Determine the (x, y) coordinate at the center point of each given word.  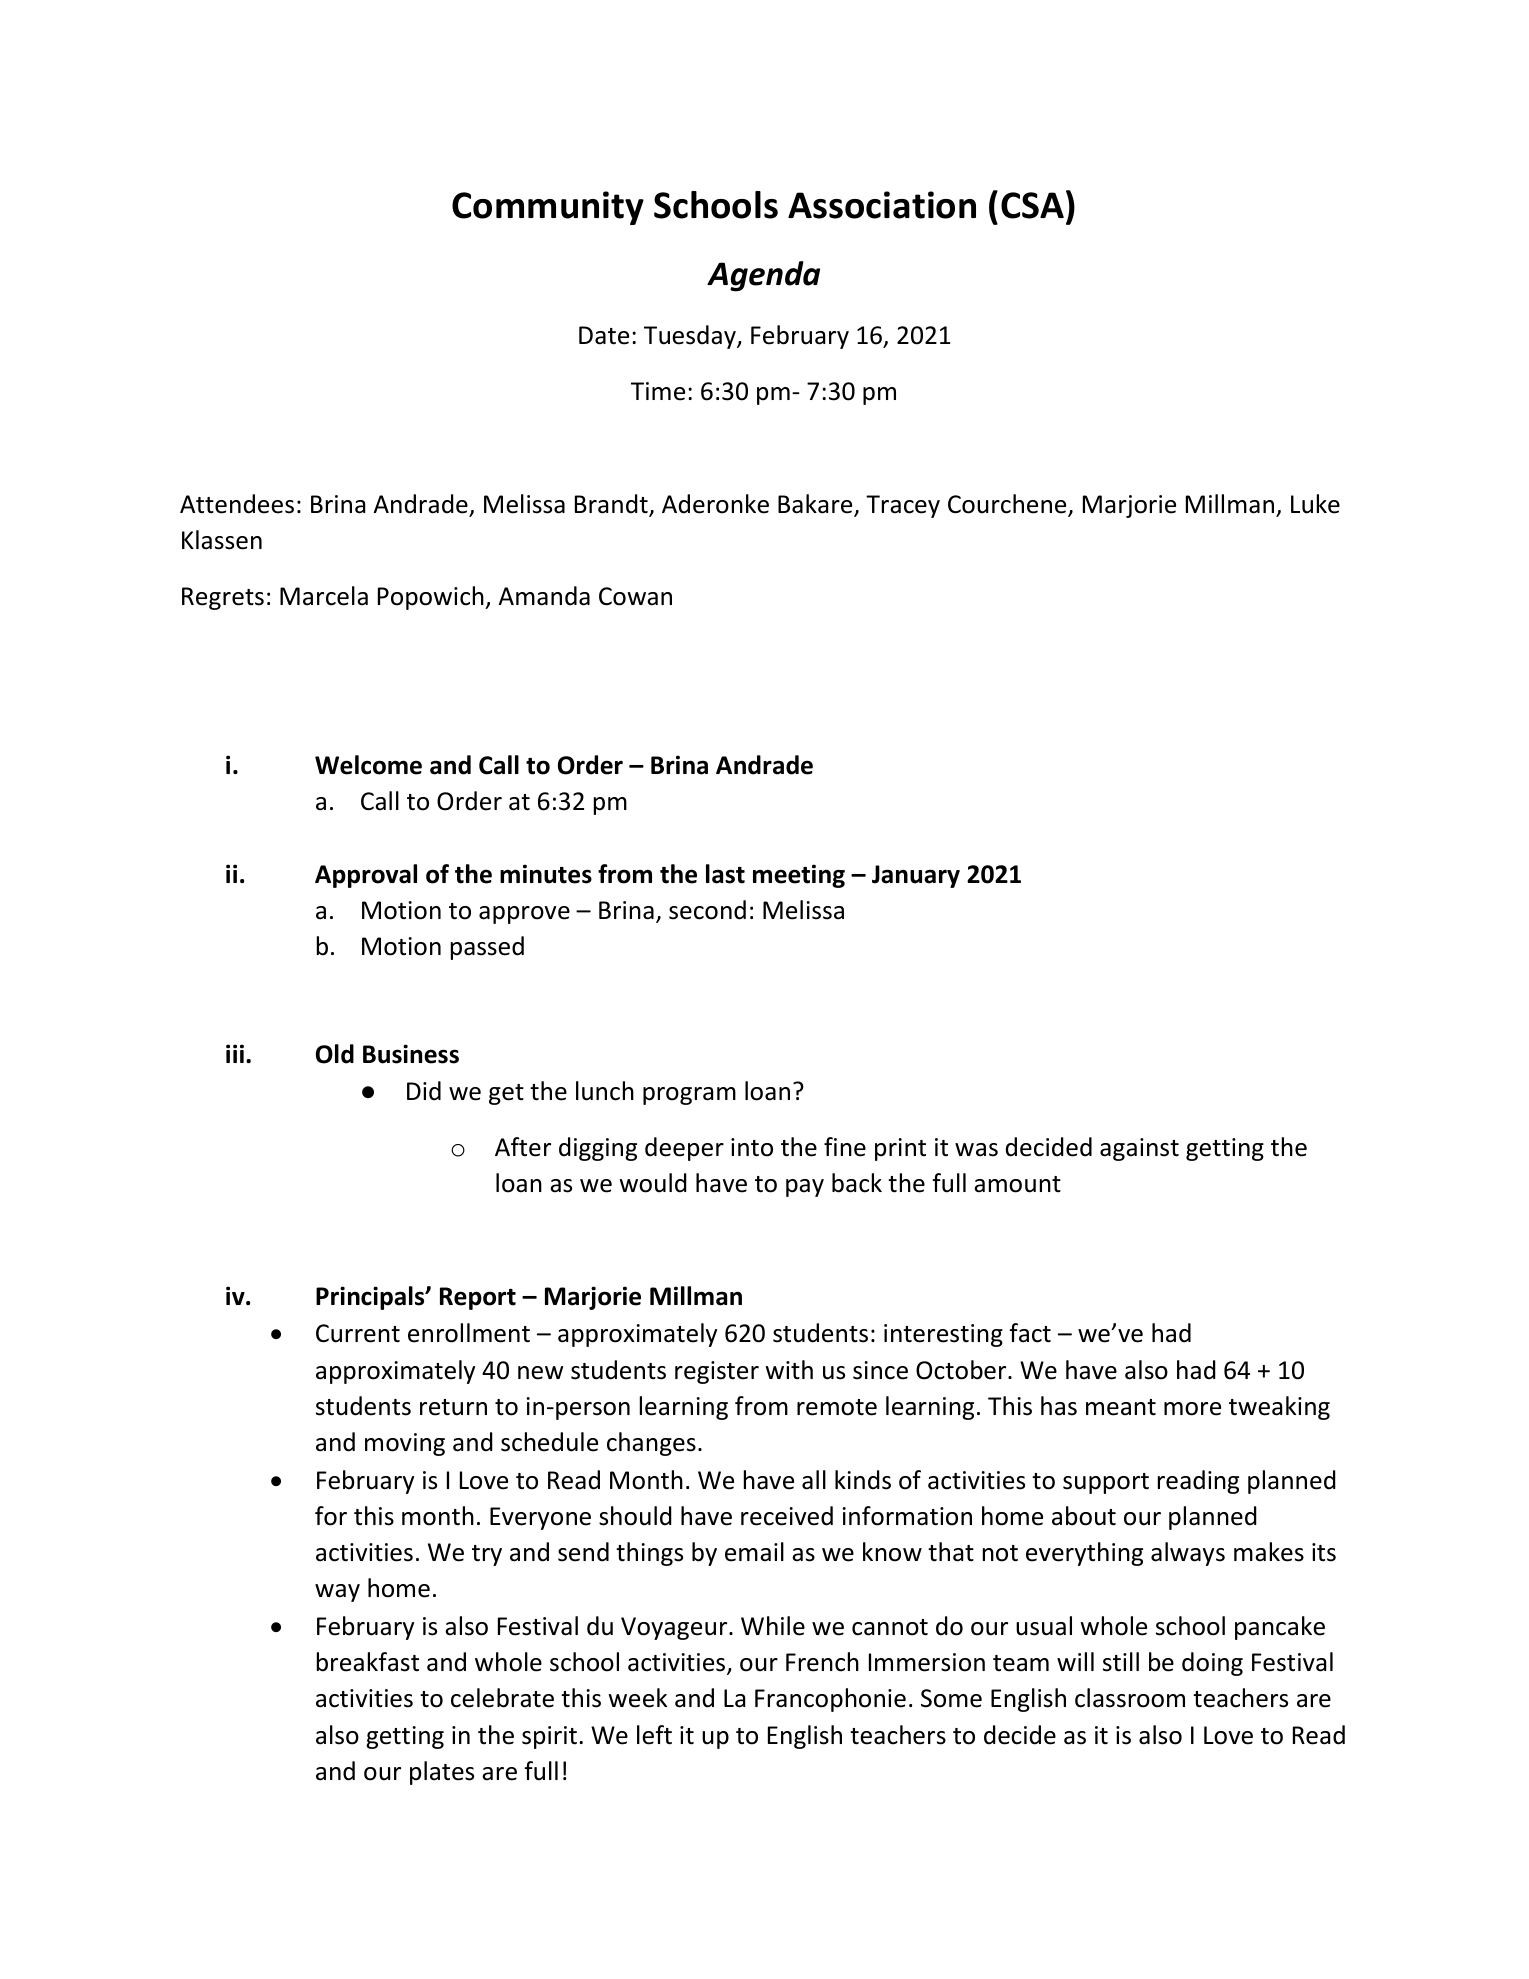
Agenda (763, 276)
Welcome (368, 765)
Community (548, 208)
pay (805, 1188)
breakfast (368, 1662)
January (916, 876)
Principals (371, 1298)
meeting (799, 876)
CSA (1032, 205)
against (1139, 1149)
